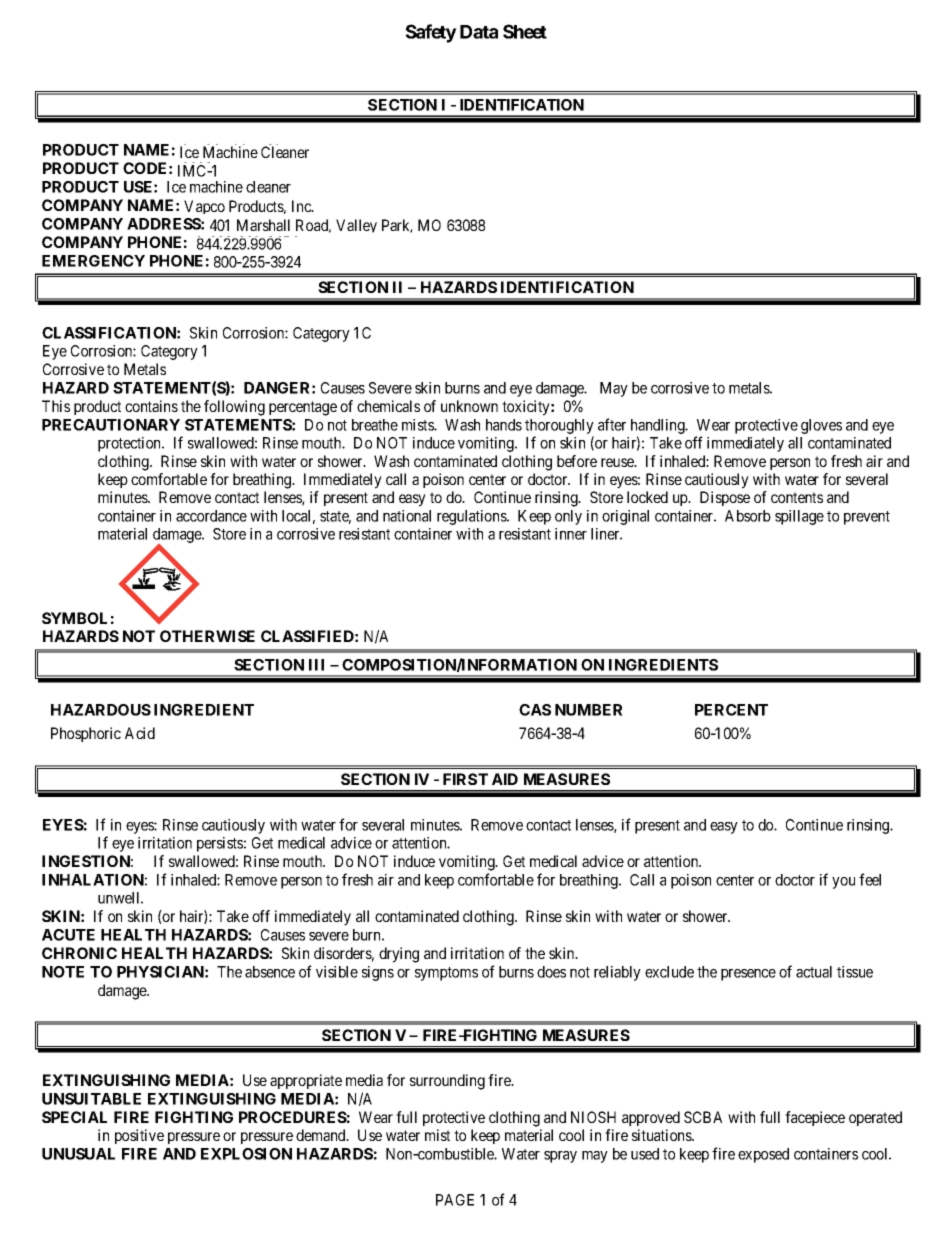 The image size is (952, 1233). What do you see at coordinates (821, 426) in the page?
I see `gloves` at bounding box center [821, 426].
